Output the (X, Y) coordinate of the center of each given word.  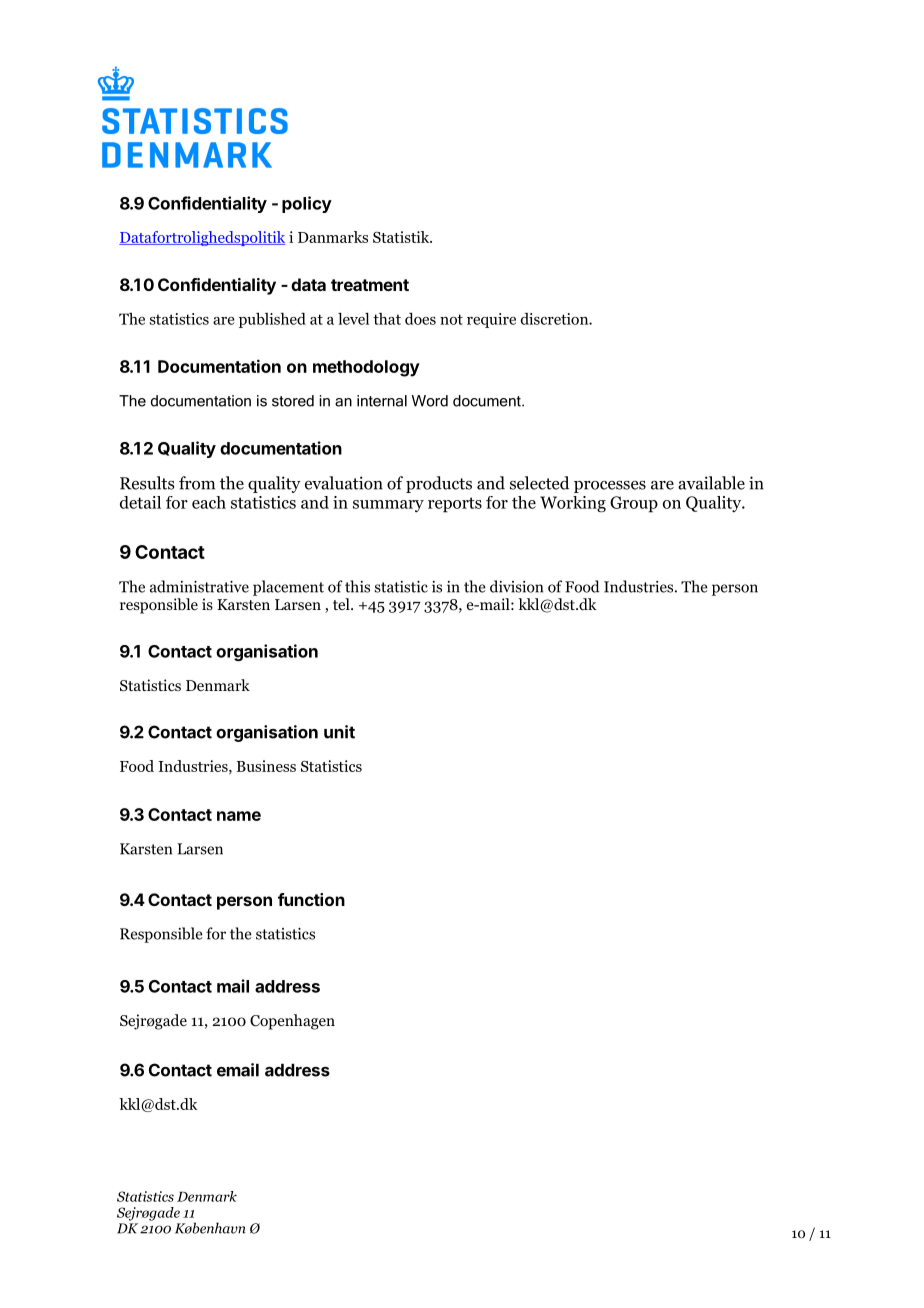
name (239, 816)
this (357, 586)
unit (339, 732)
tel (342, 604)
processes (610, 487)
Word (430, 401)
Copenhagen (292, 1022)
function (311, 899)
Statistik (402, 237)
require (491, 320)
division (516, 586)
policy (307, 204)
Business (266, 766)
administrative (199, 586)
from (197, 483)
